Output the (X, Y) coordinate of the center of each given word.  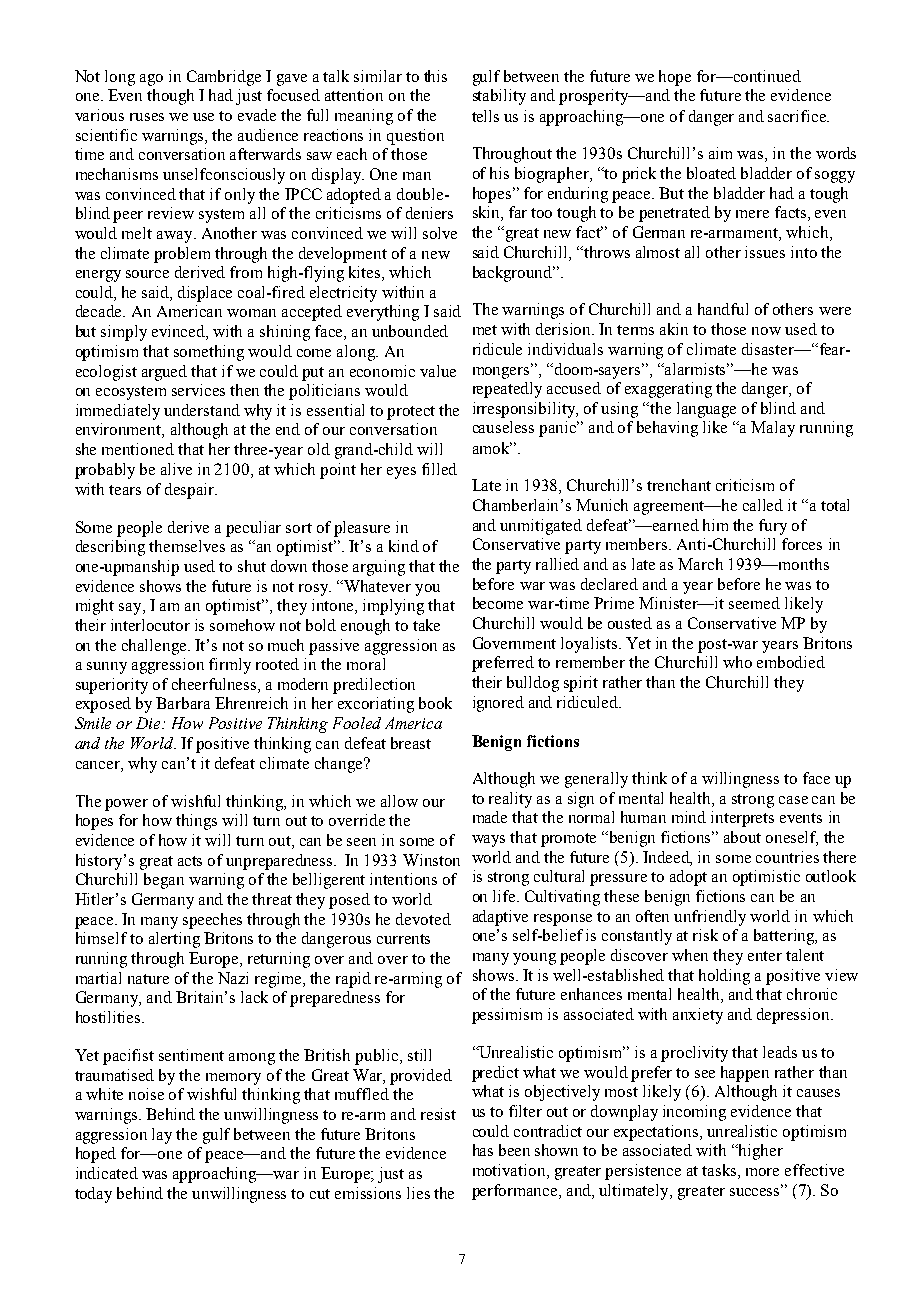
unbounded (410, 331)
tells (485, 116)
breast (411, 743)
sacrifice (798, 116)
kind (404, 546)
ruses (147, 117)
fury (773, 527)
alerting (174, 940)
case (793, 800)
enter (765, 956)
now (766, 331)
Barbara (183, 703)
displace (205, 294)
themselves (187, 546)
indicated (107, 1173)
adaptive (500, 918)
